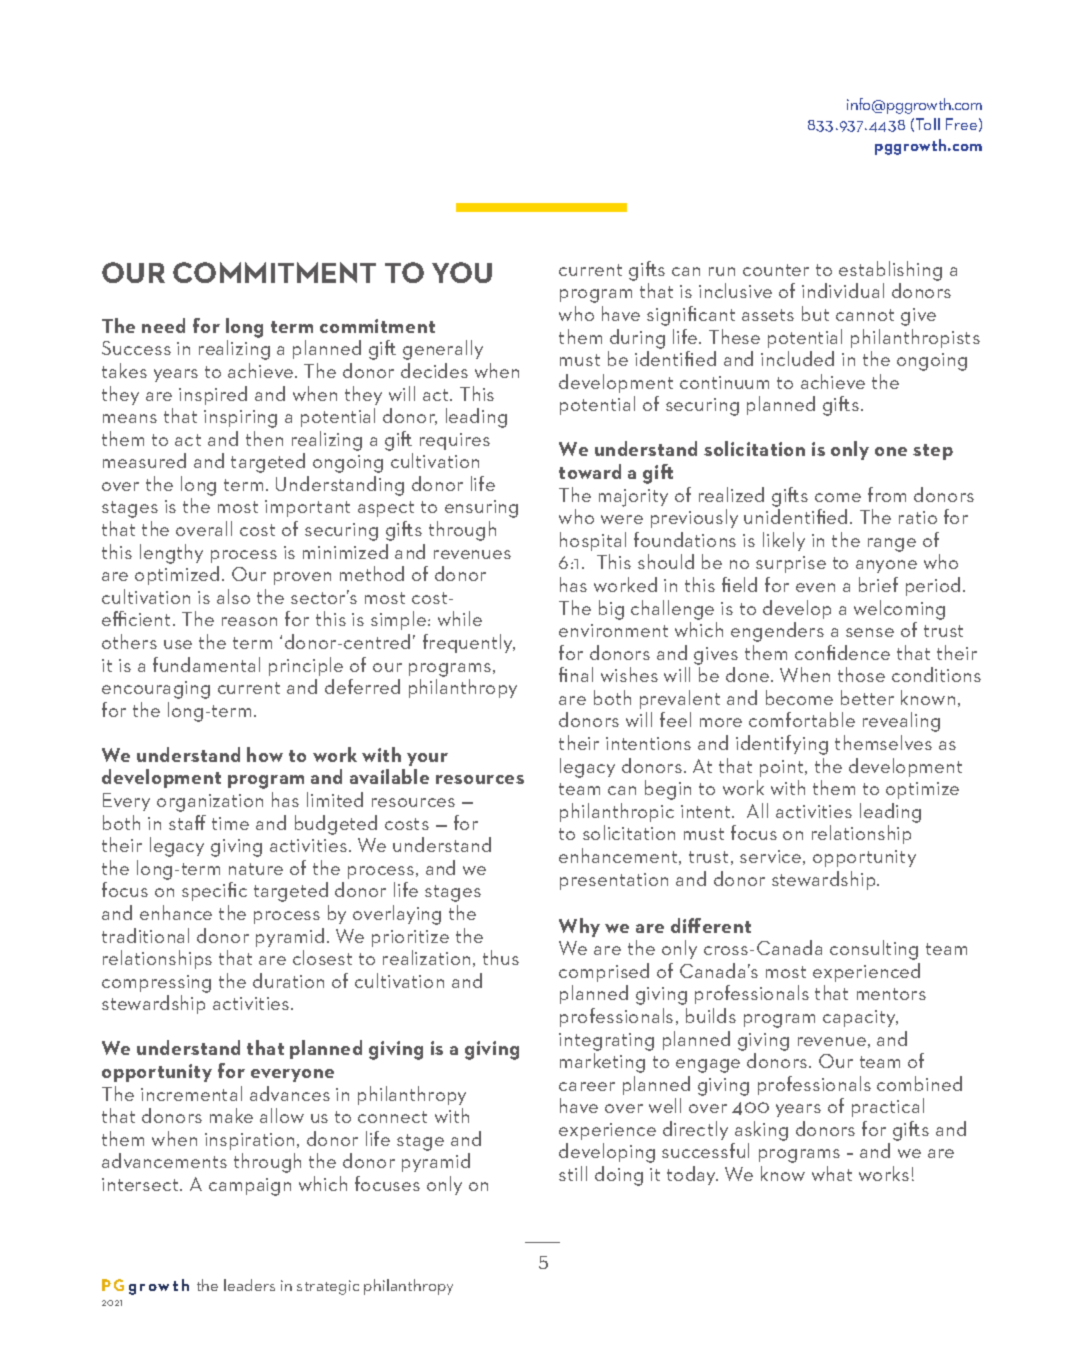 Image resolution: width=1084 pixels, height=1355 pixels. Describe the element at coordinates (163, 325) in the page. I see `need` at that location.
